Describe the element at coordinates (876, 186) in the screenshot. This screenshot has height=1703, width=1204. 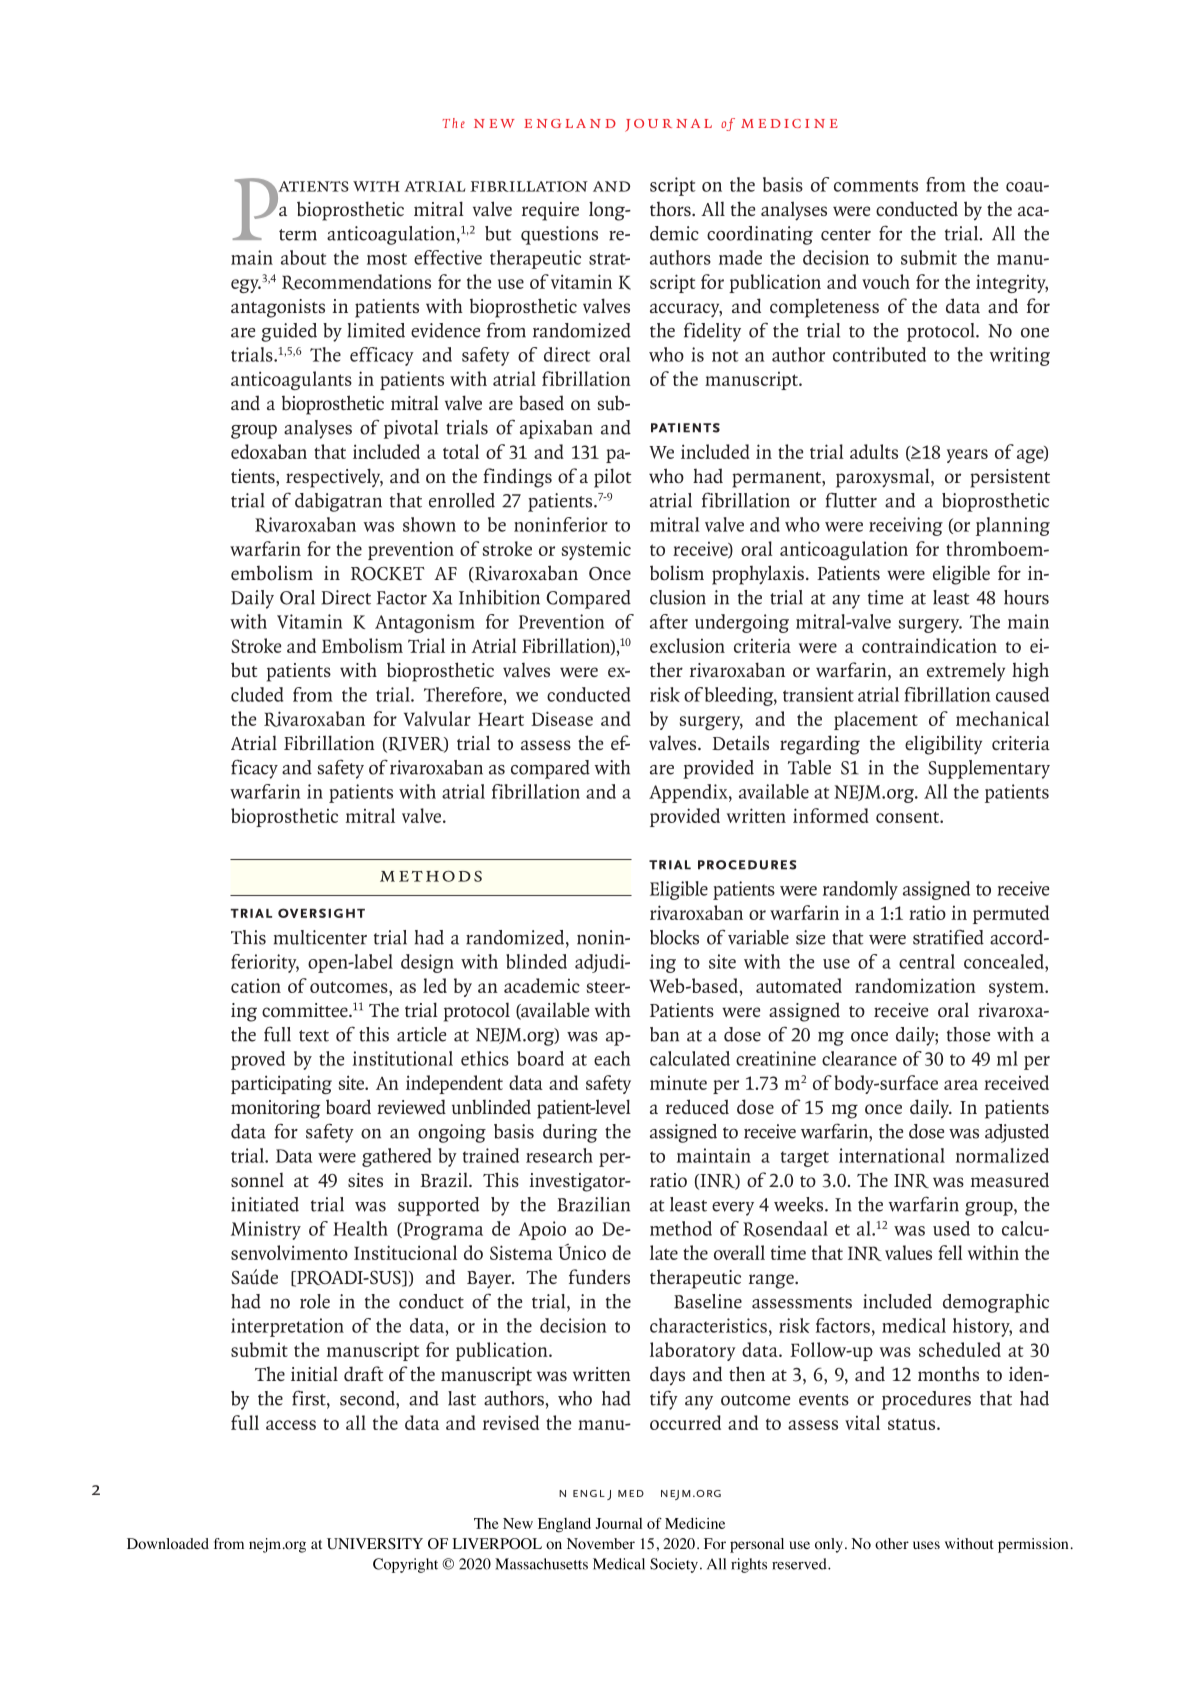
I see `comments` at that location.
